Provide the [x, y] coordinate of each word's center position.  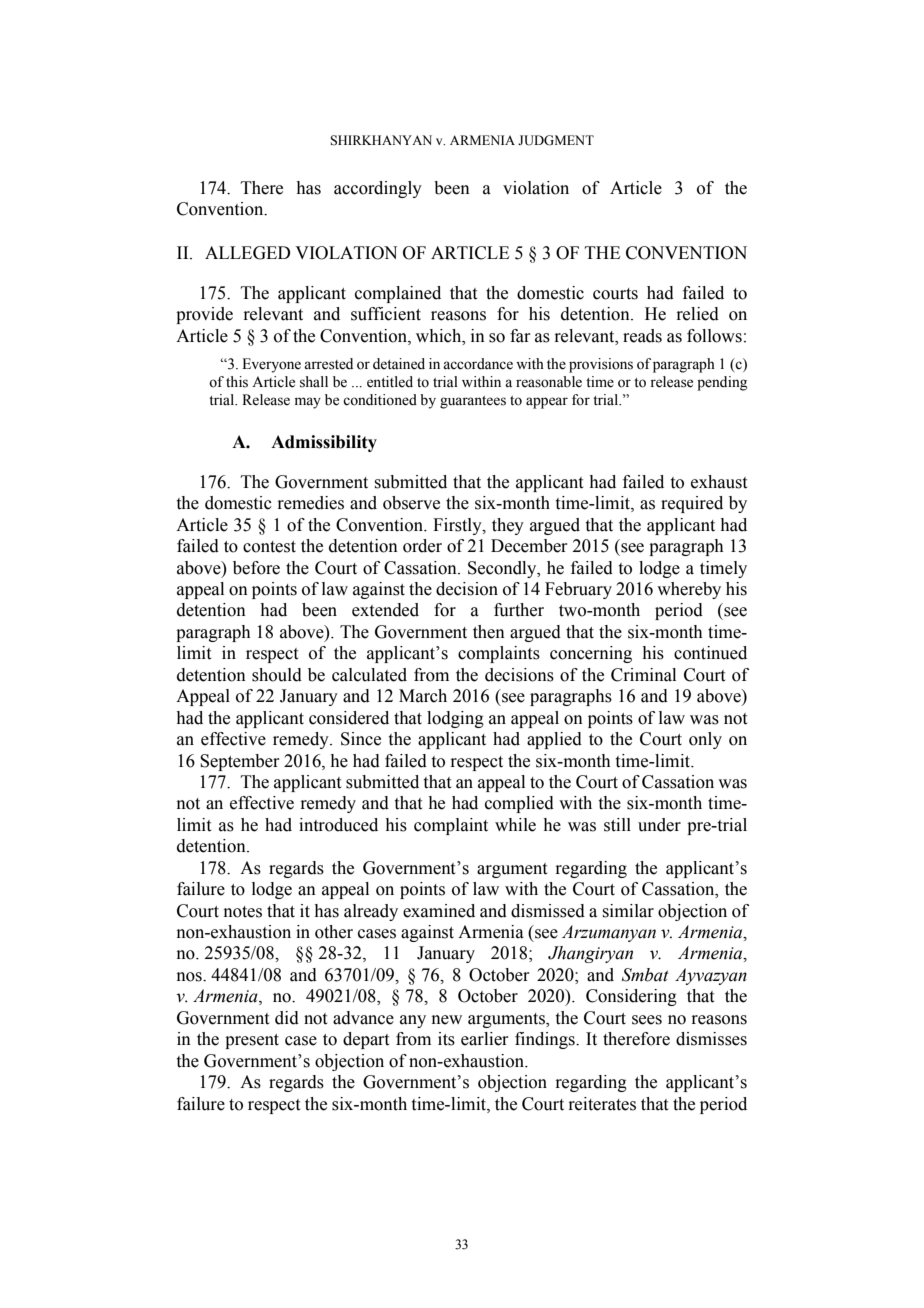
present [252, 1041]
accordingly [378, 189]
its [446, 1039]
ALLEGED [247, 253]
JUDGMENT [556, 140]
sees [647, 1020]
